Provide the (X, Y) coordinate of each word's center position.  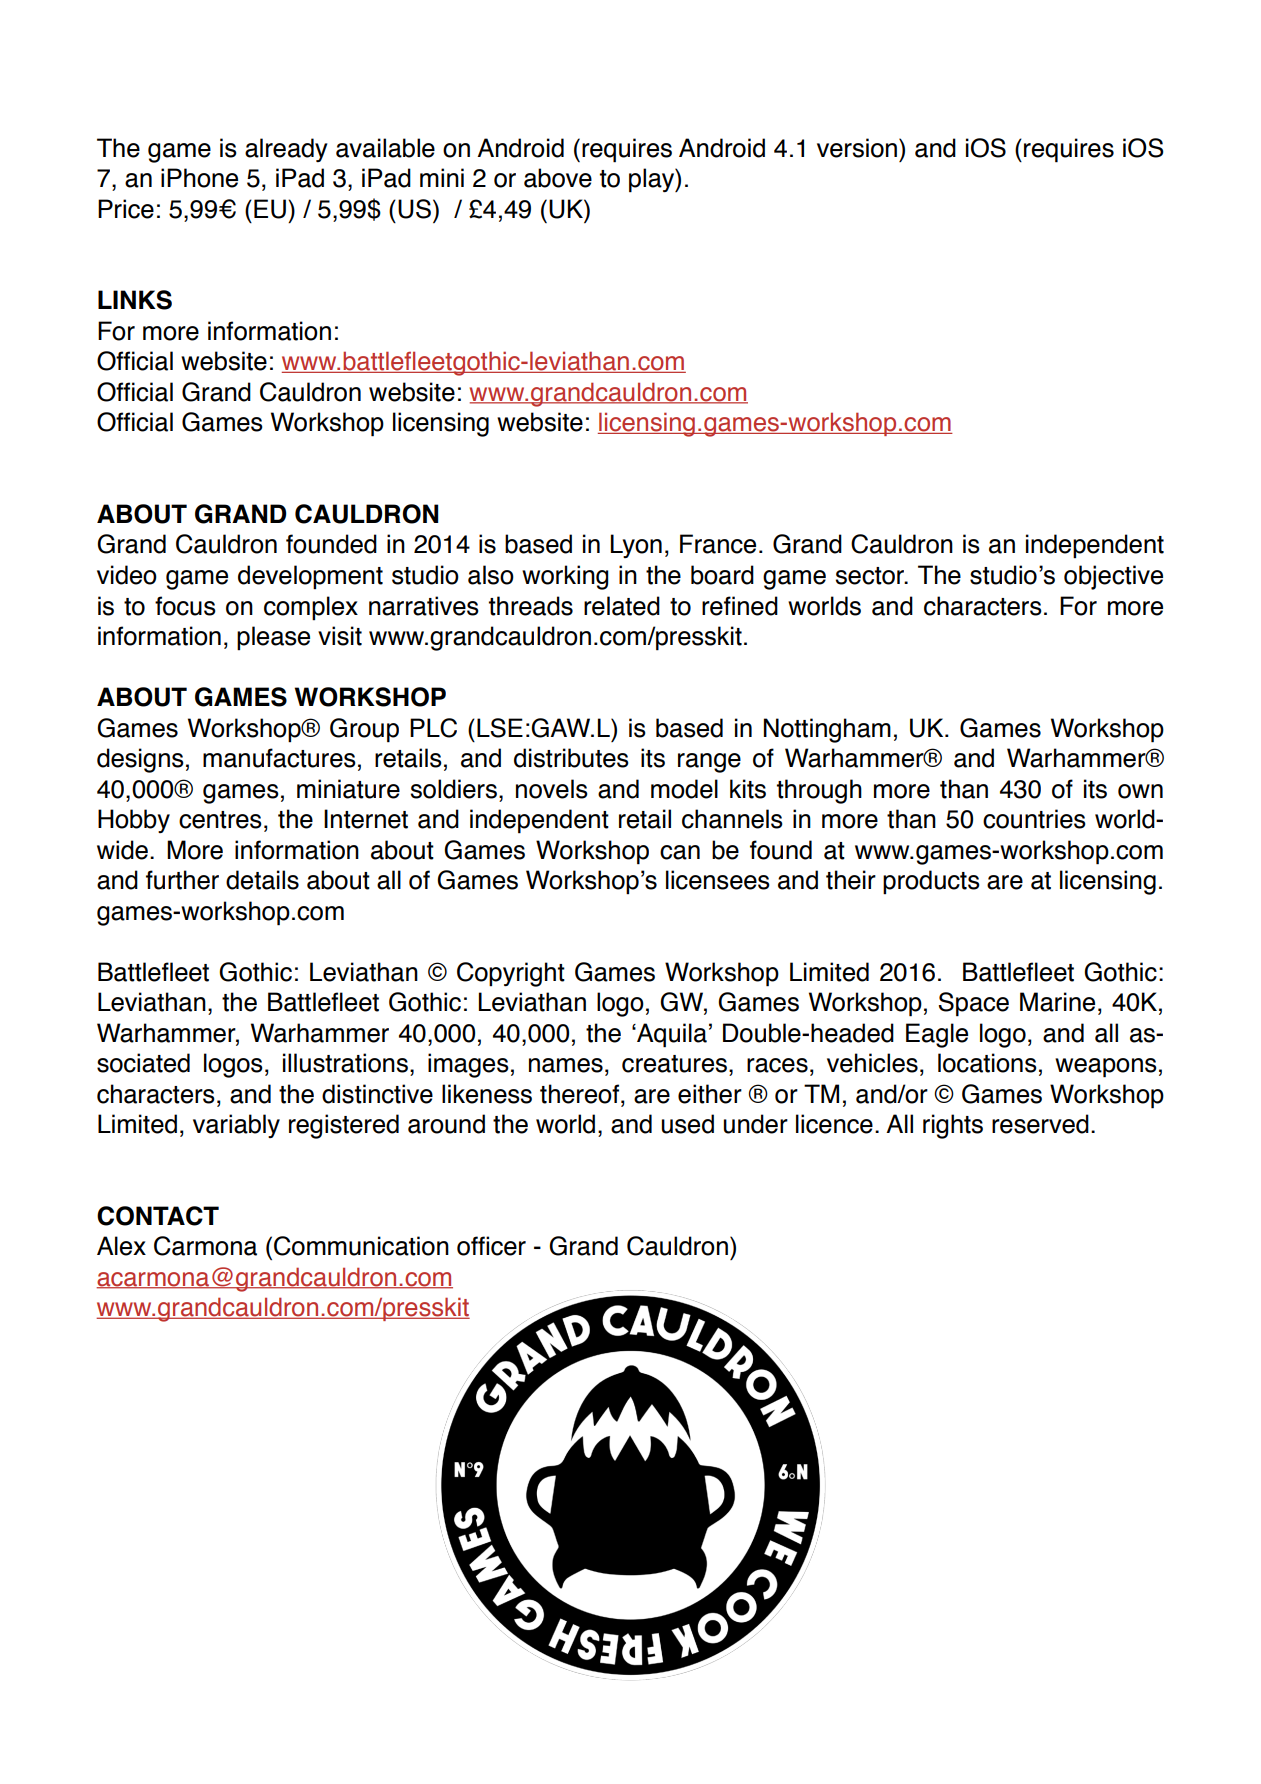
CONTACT (158, 1216)
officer (491, 1246)
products (931, 882)
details (262, 880)
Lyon (636, 546)
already (286, 150)
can (680, 852)
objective (1113, 577)
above (558, 178)
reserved (1040, 1124)
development (310, 577)
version (857, 148)
